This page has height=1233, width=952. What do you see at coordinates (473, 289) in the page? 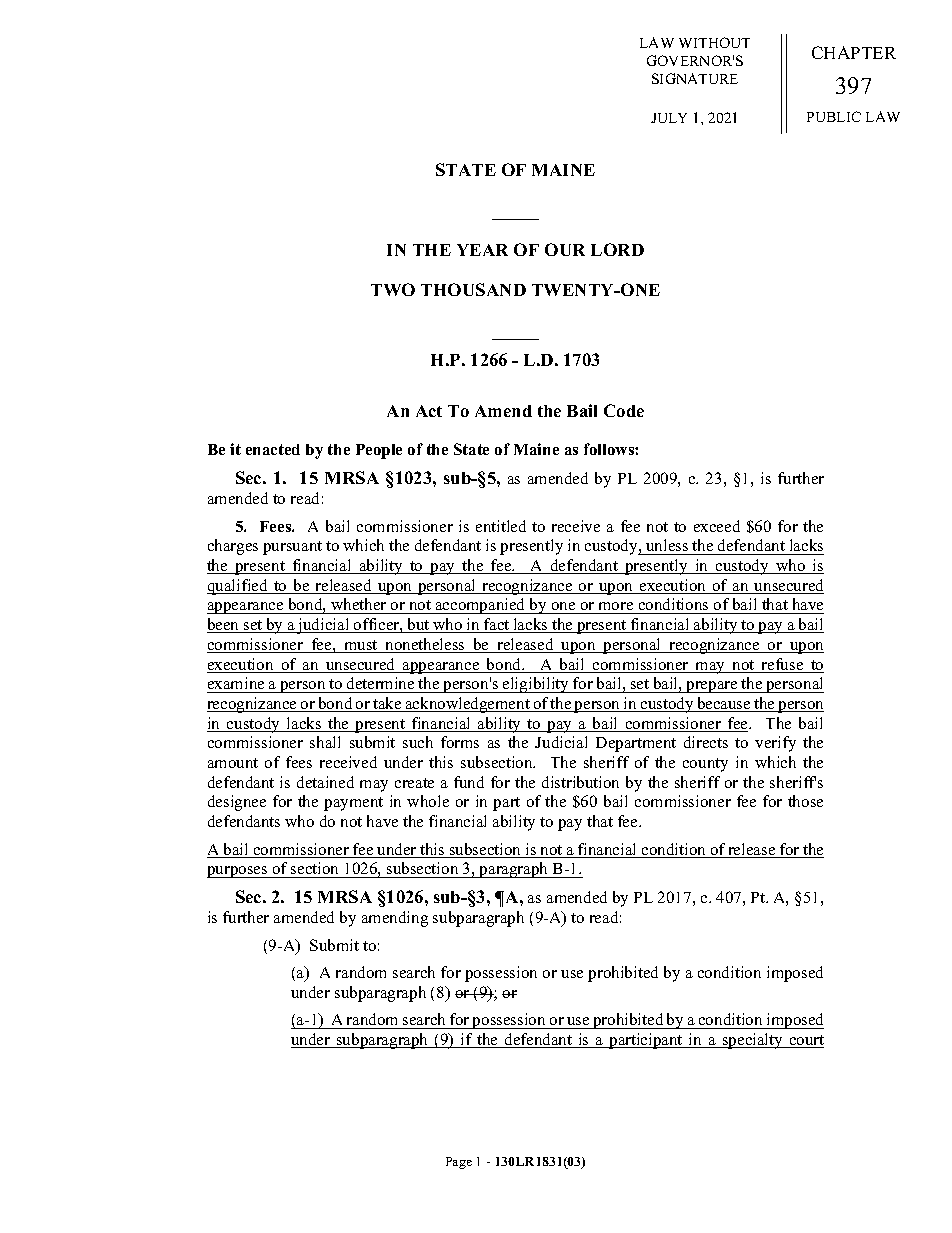
I see `THOUSAND` at bounding box center [473, 289].
